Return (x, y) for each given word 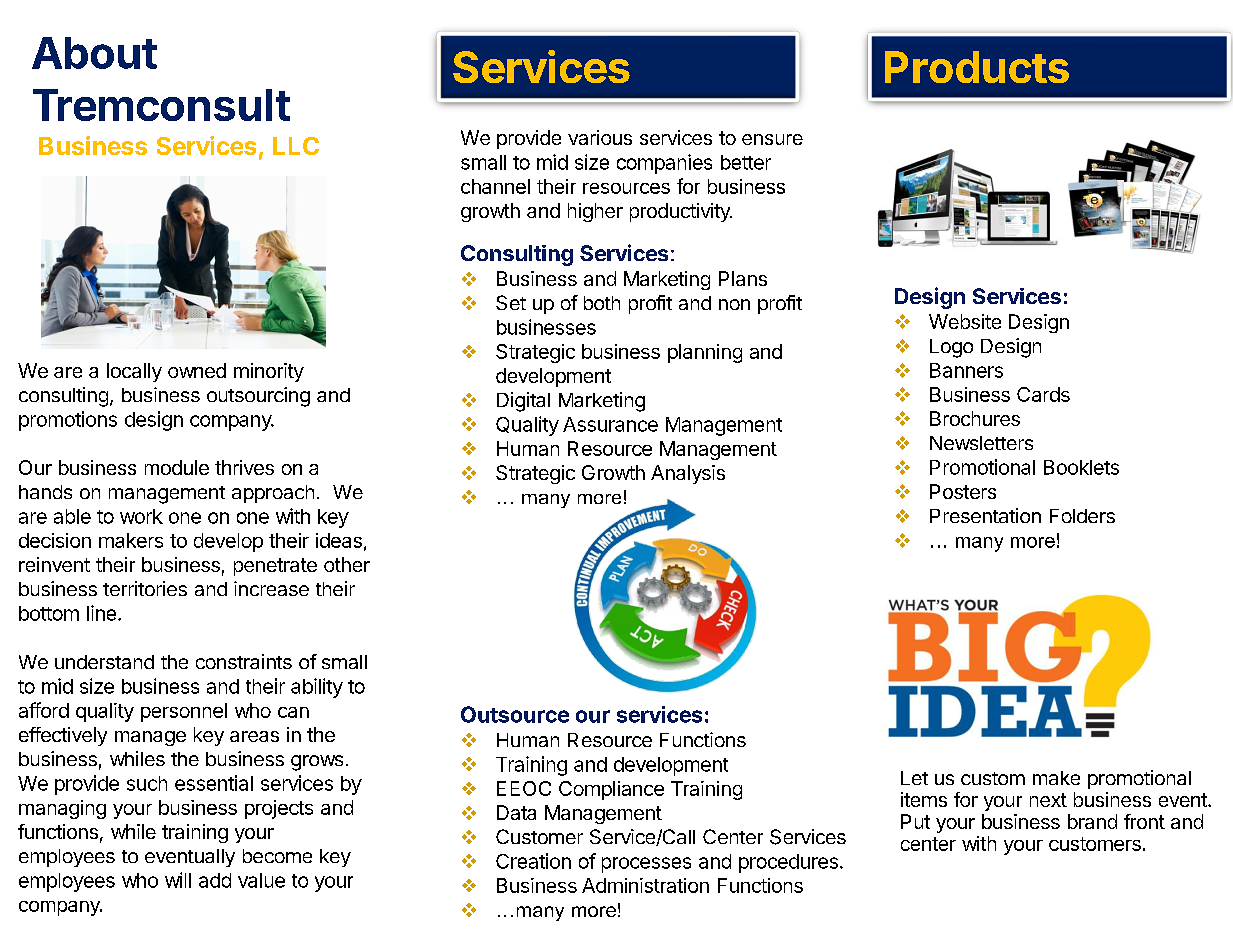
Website (965, 321)
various (600, 137)
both (602, 303)
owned (197, 370)
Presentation (985, 515)
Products (977, 67)
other (347, 564)
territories (145, 588)
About (94, 53)
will (178, 880)
